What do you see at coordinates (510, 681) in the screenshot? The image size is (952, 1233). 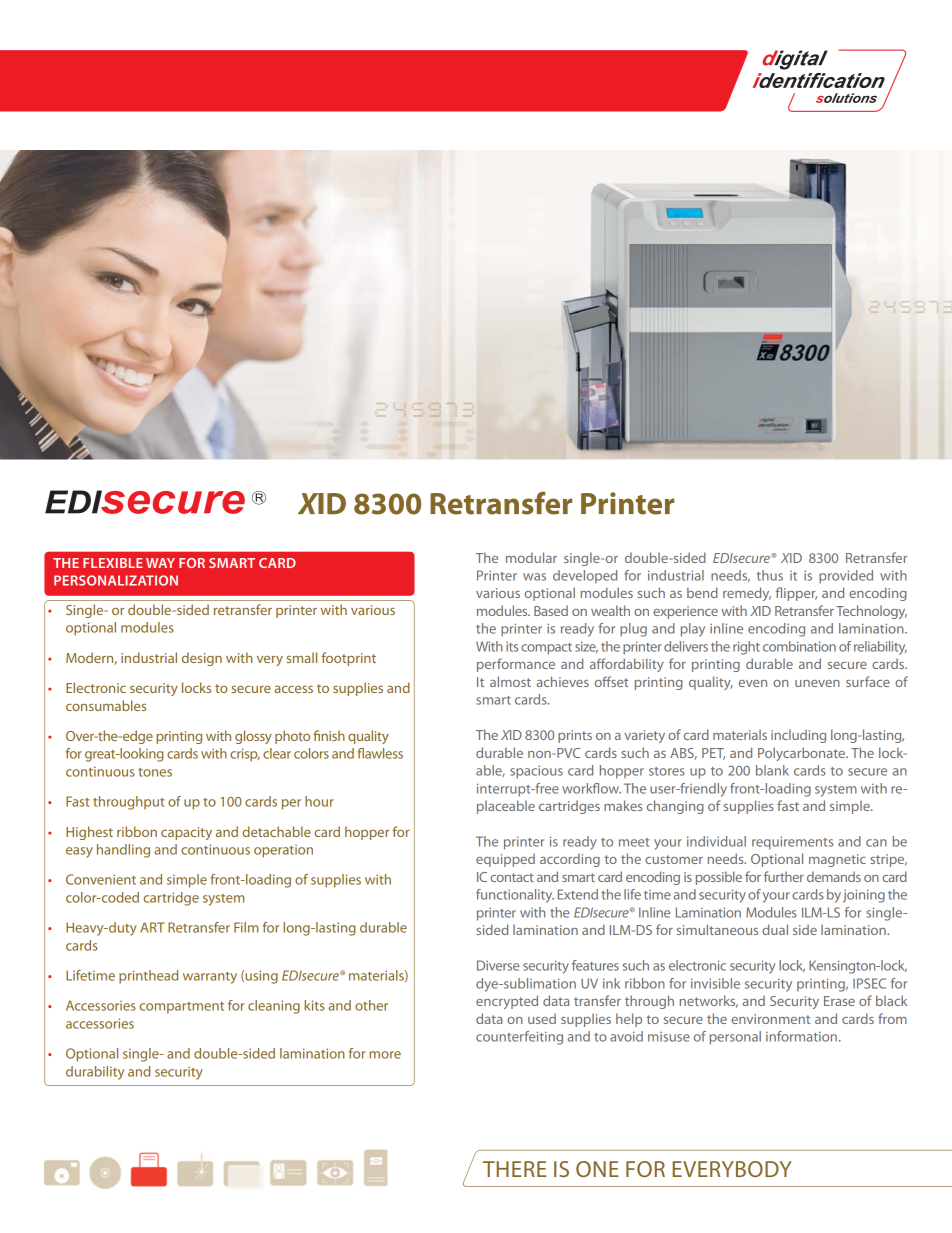 I see `almost` at bounding box center [510, 681].
